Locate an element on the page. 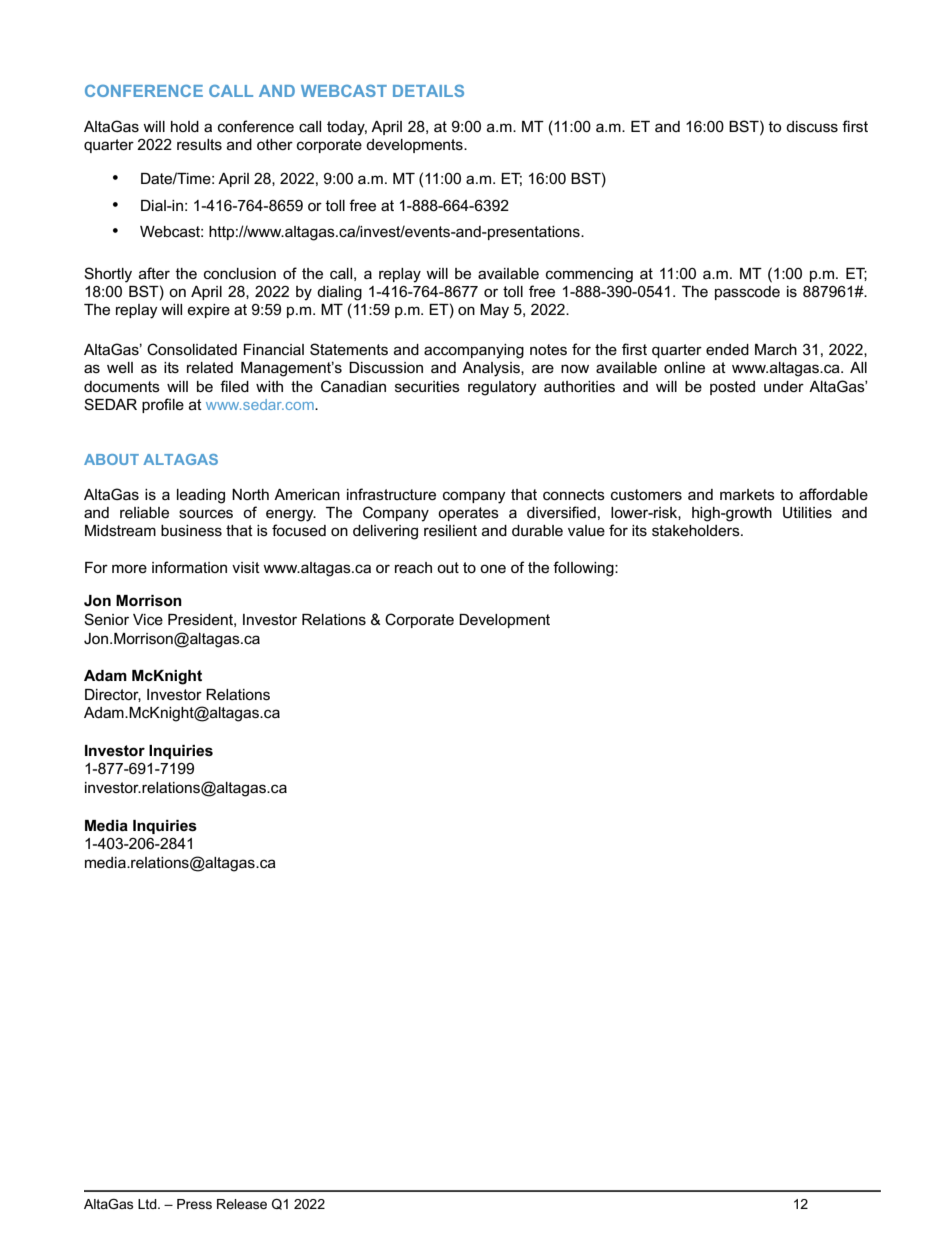  Release is located at coordinates (242, 1204).
